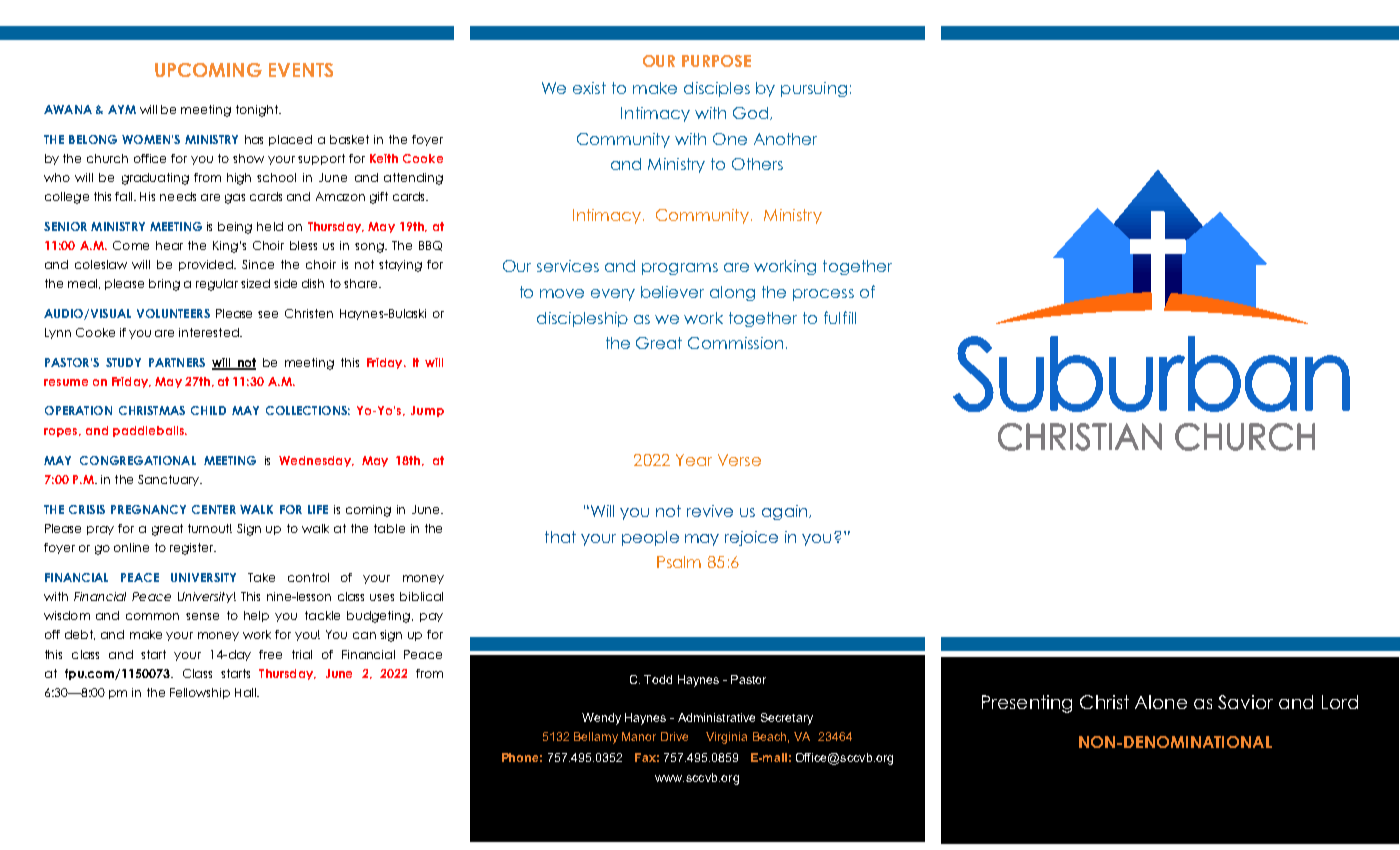  Describe the element at coordinates (214, 509) in the page. I see `CENTER` at that location.
